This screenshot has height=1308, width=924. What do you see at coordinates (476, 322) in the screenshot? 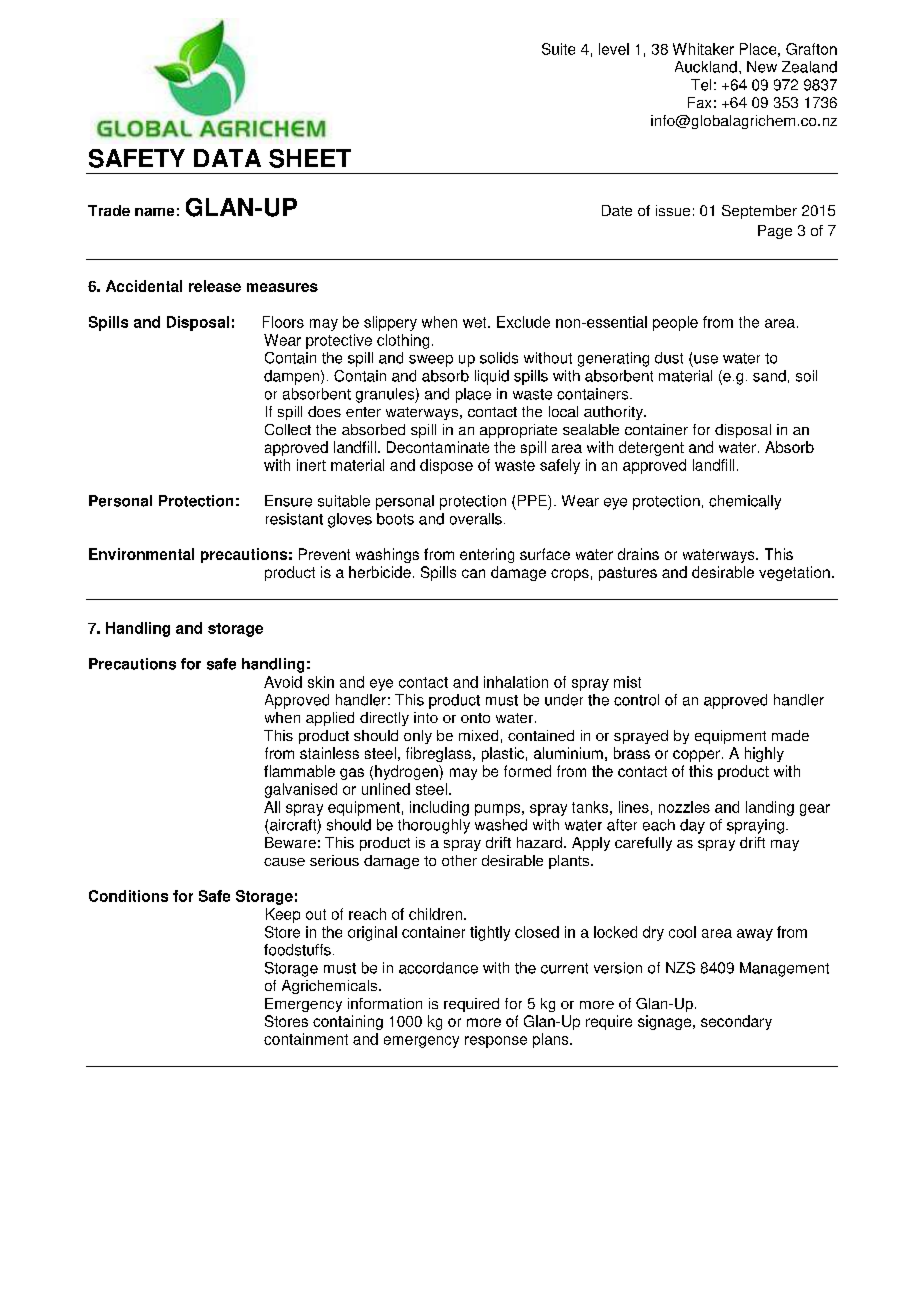
I see `wet` at bounding box center [476, 322].
